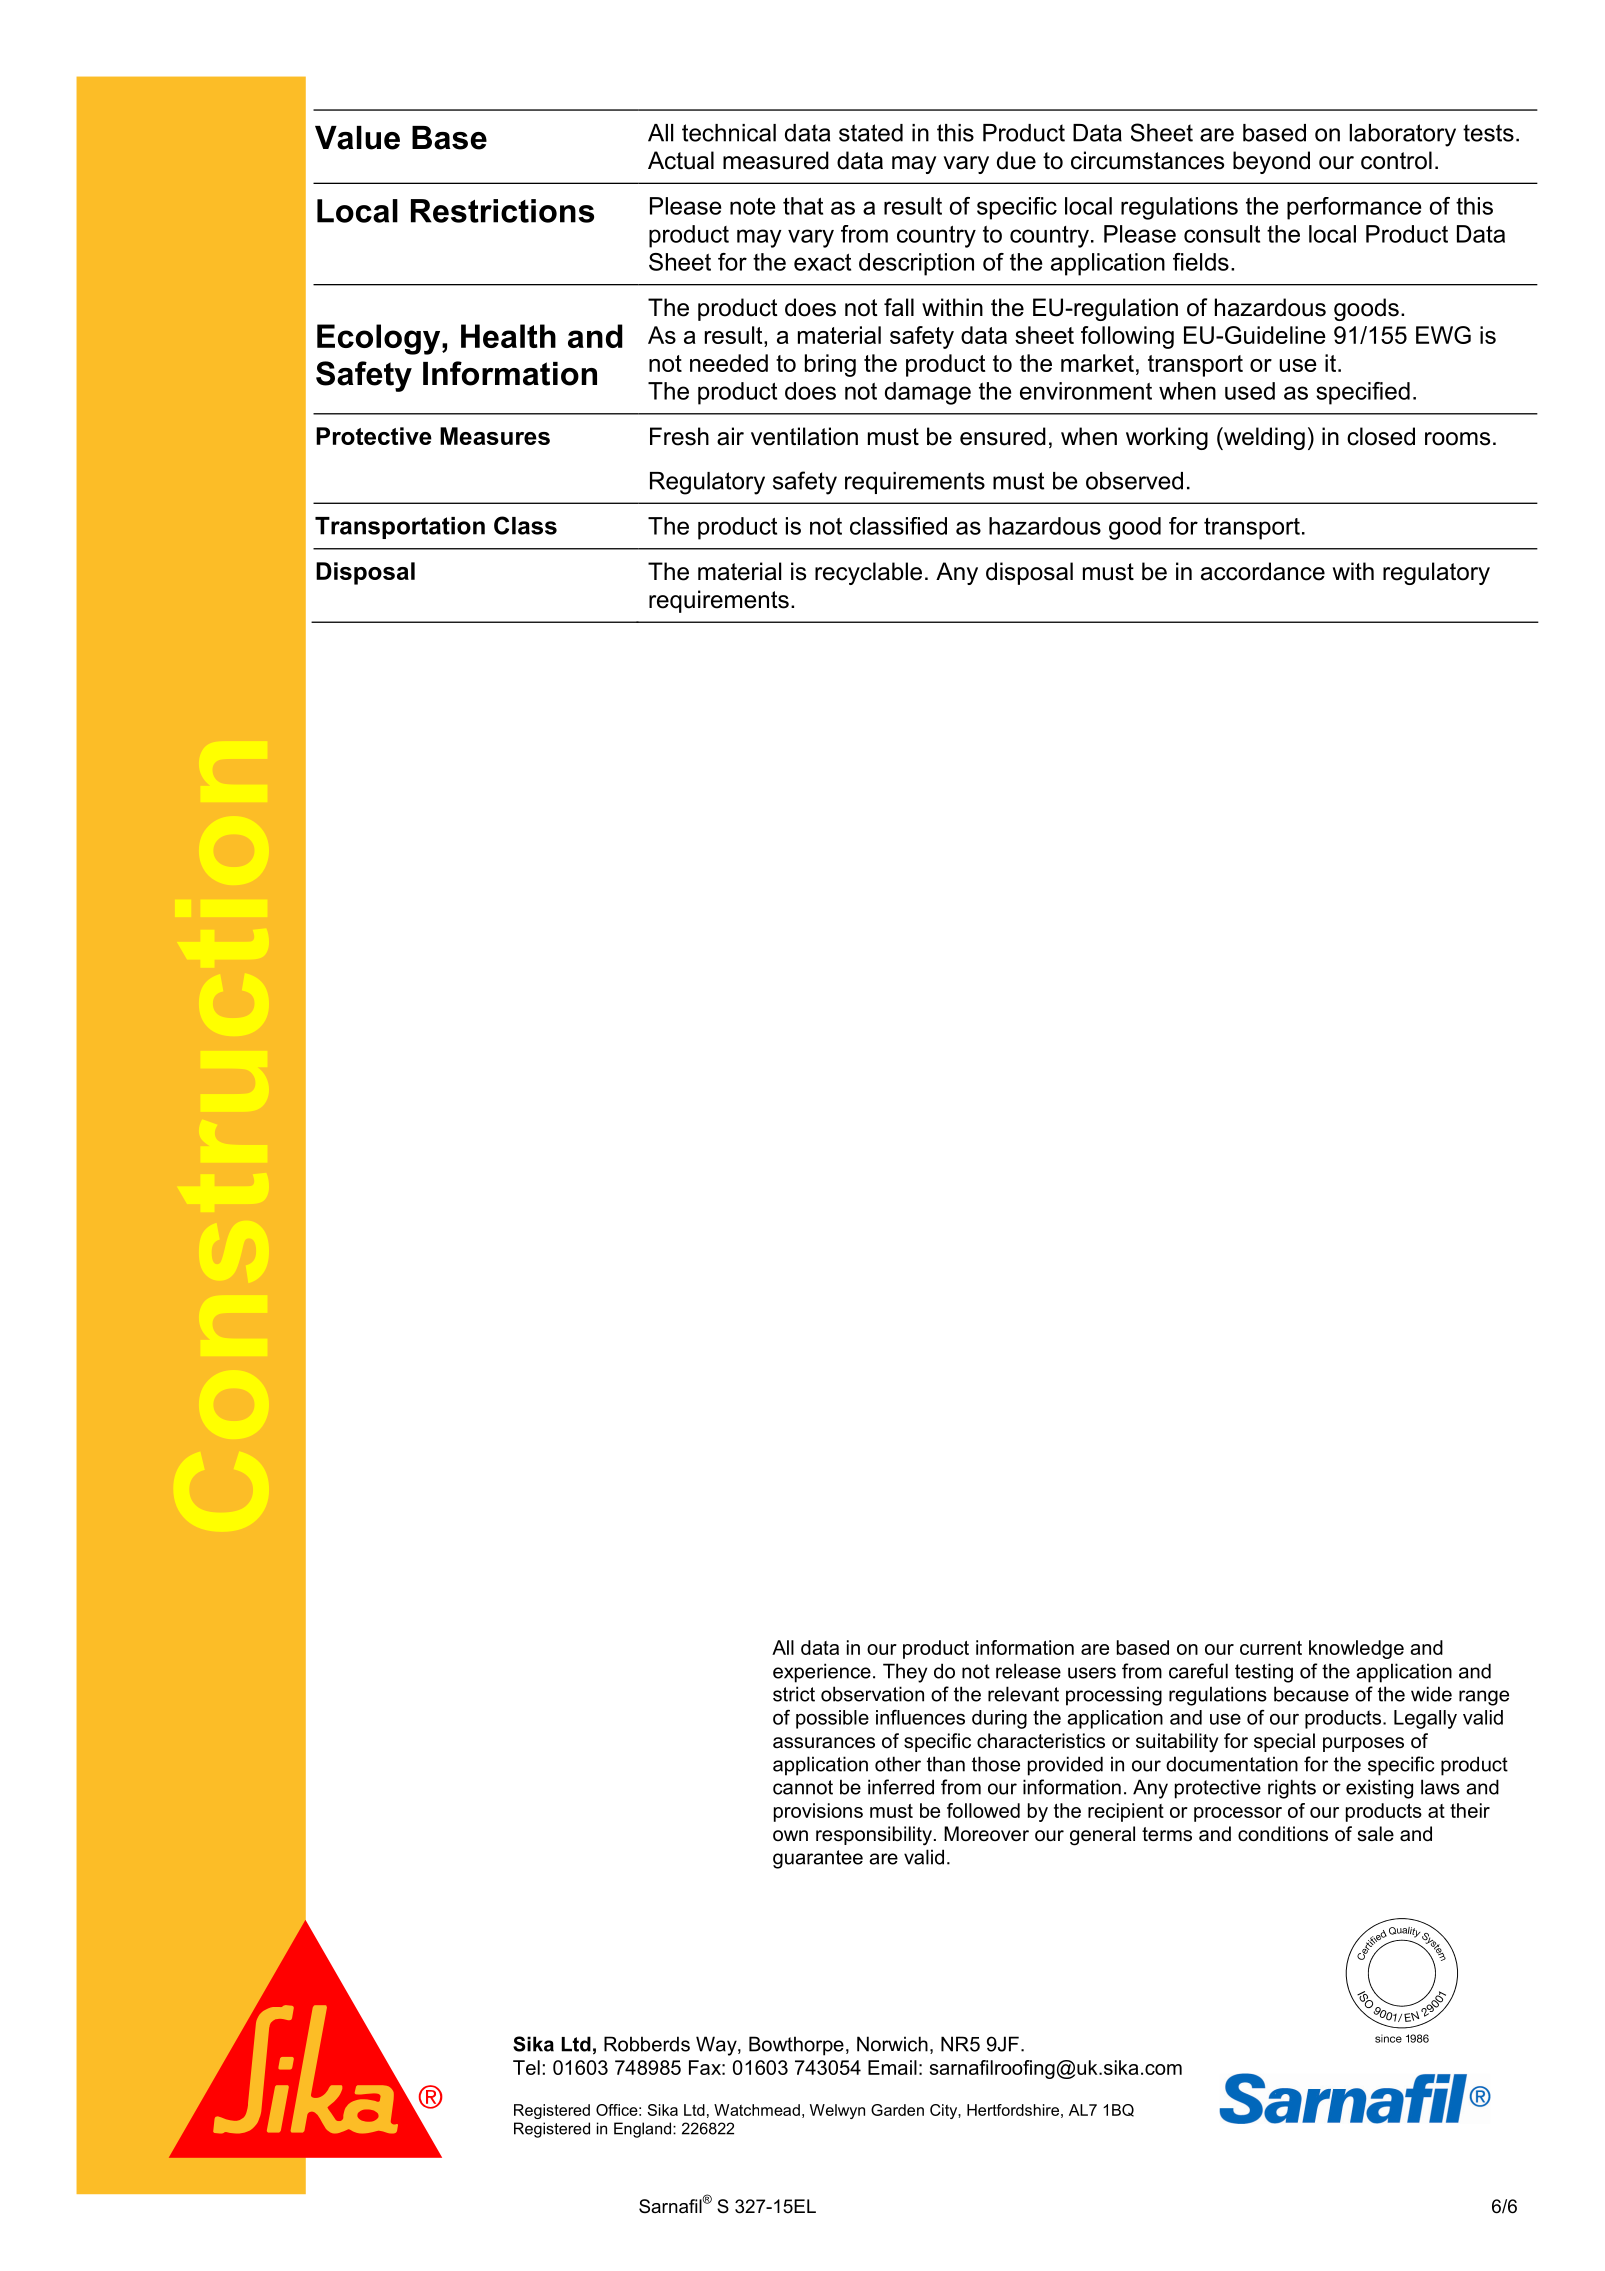 This document has width=1605, height=2271. I want to click on performance, so click(1354, 208).
